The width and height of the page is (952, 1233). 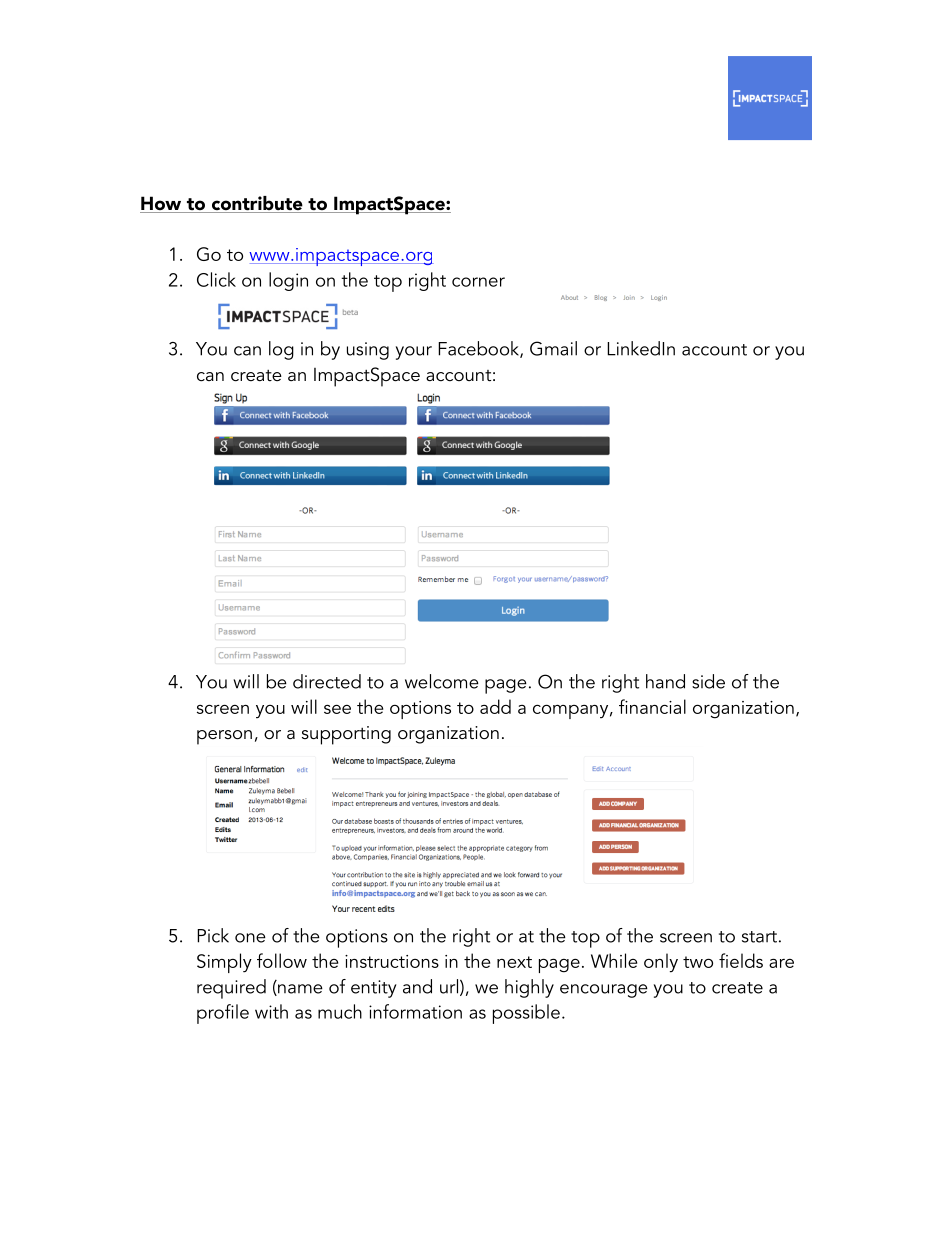 I want to click on highly, so click(x=529, y=988).
